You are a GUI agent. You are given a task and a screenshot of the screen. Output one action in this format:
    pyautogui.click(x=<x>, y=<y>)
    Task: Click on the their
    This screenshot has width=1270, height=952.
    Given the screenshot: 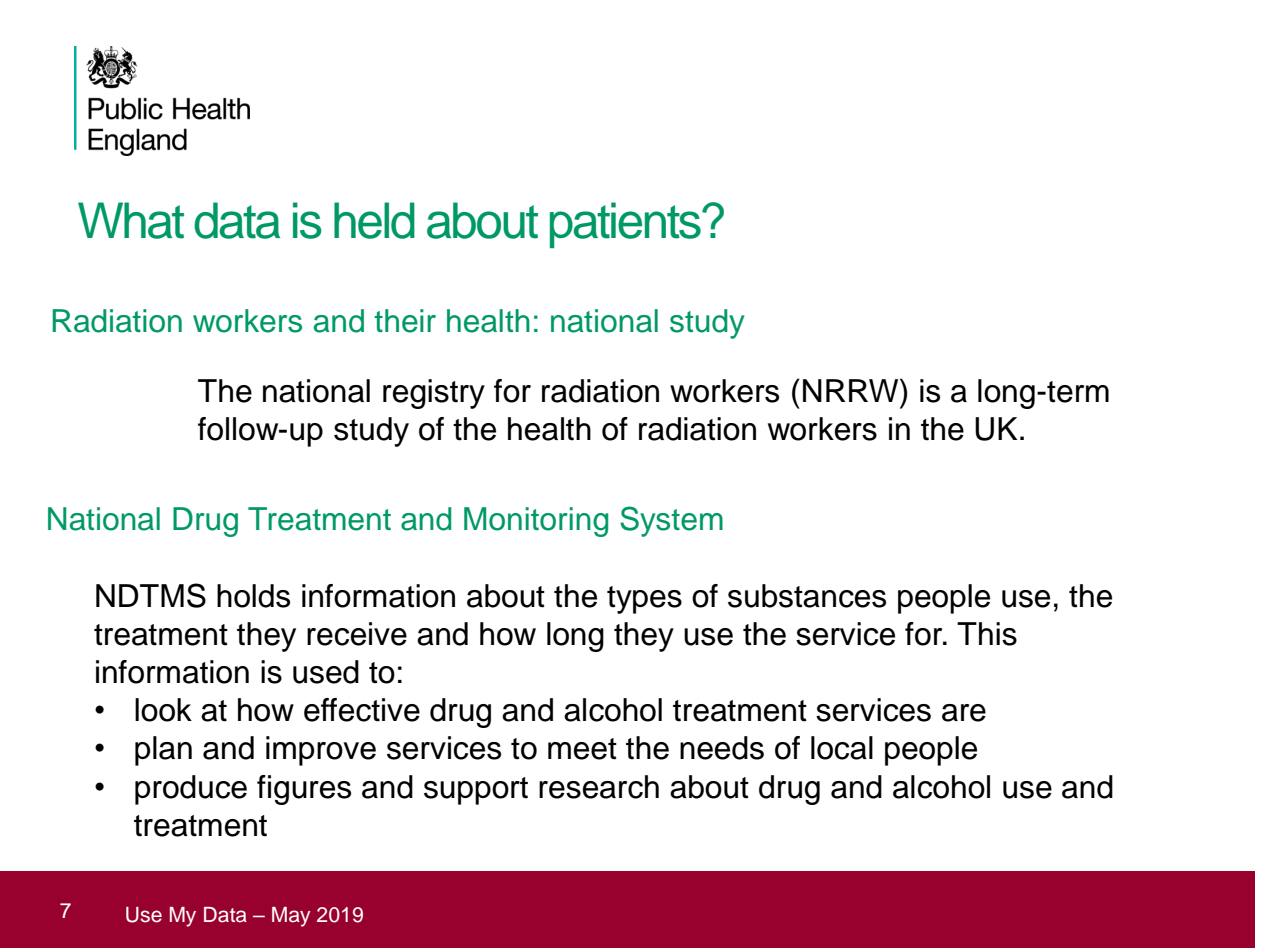 What is the action you would take?
    pyautogui.click(x=405, y=321)
